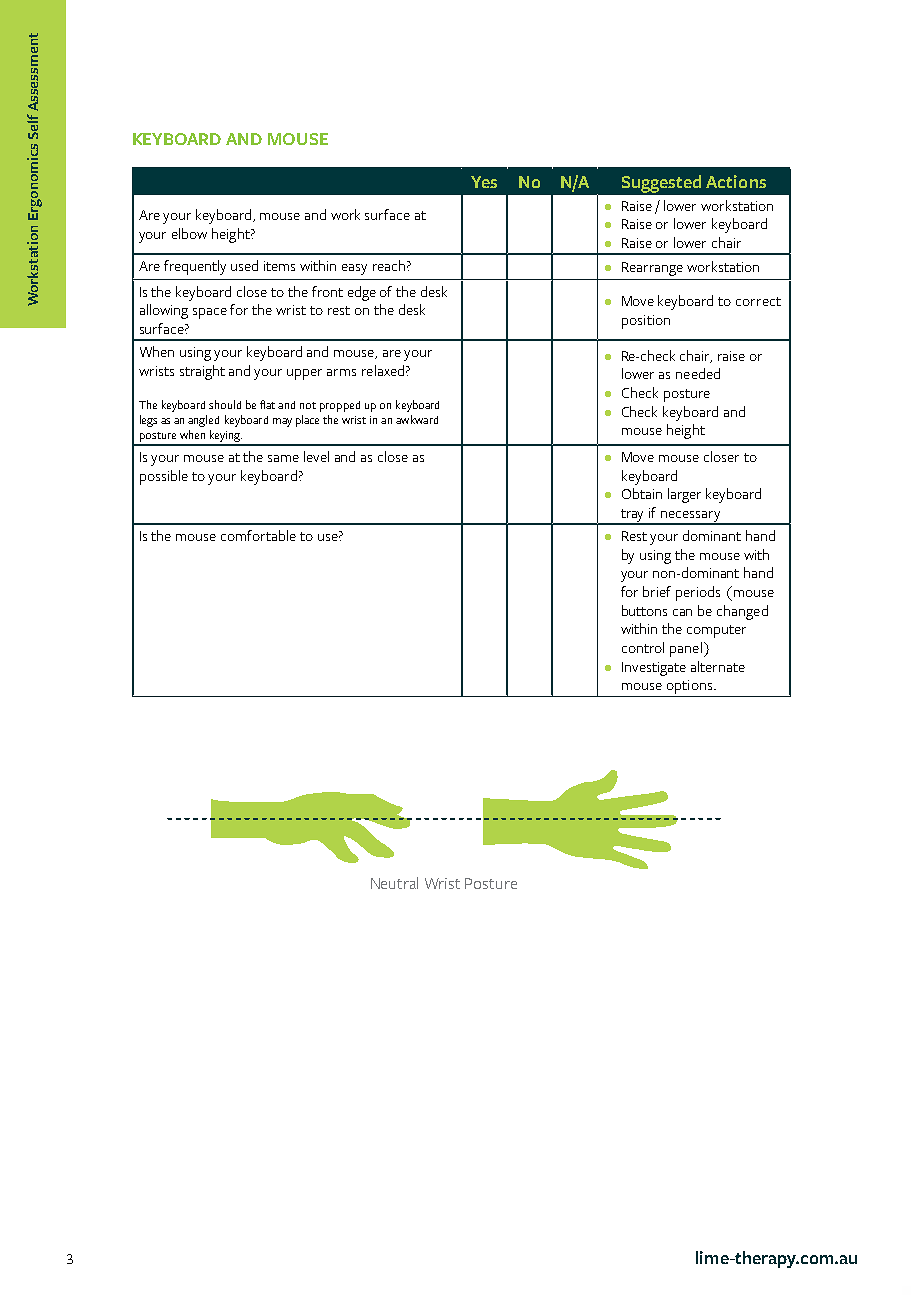  I want to click on control, so click(643, 647).
